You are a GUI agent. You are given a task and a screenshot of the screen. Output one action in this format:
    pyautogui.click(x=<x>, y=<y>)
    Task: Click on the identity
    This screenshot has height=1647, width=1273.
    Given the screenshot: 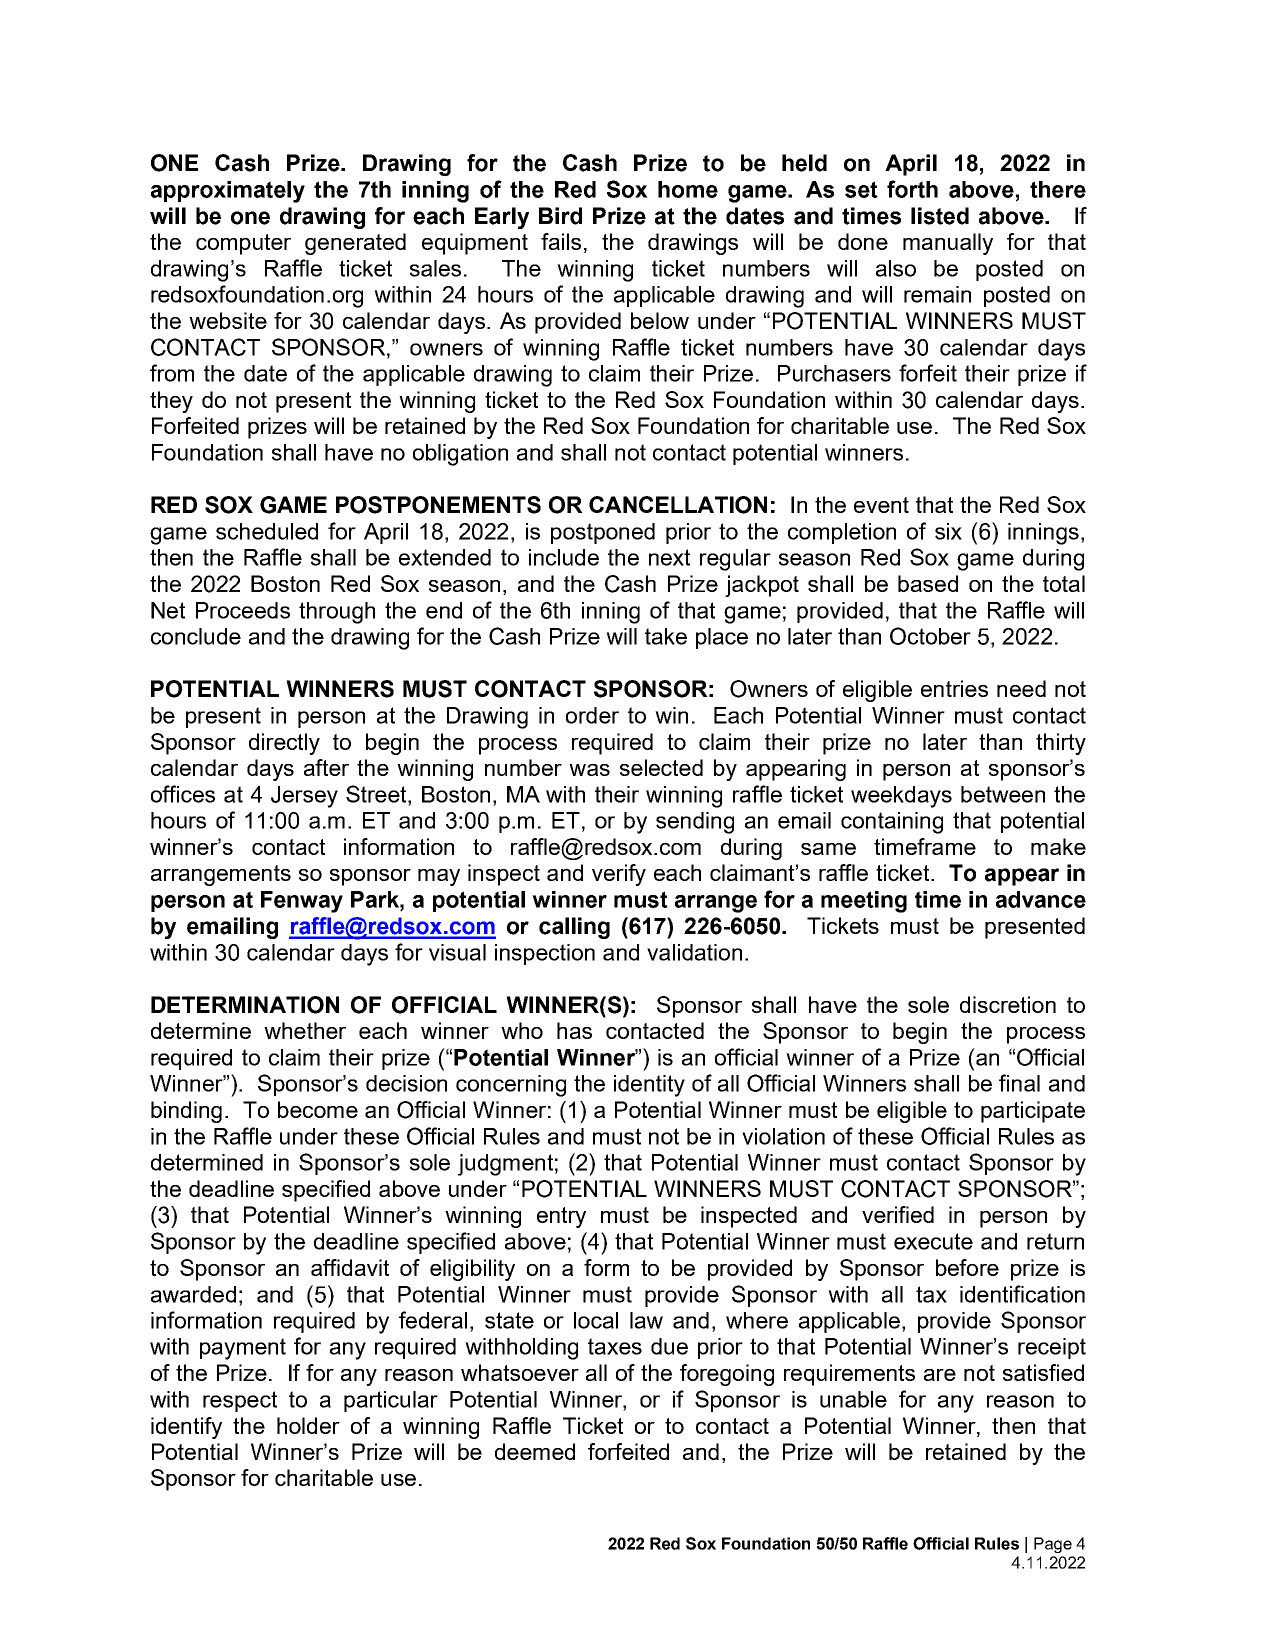 What is the action you would take?
    pyautogui.click(x=649, y=1086)
